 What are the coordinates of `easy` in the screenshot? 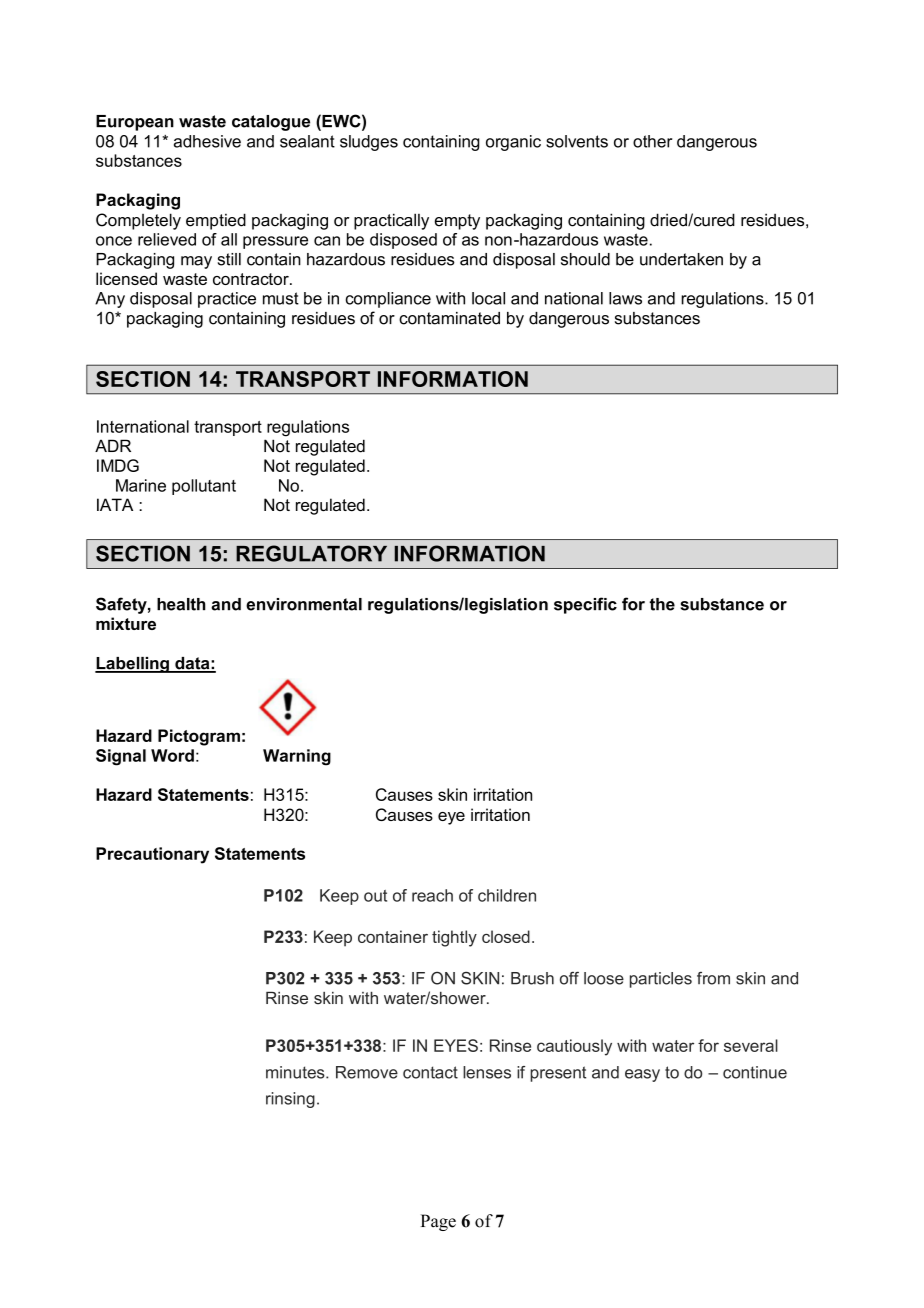 It's located at (642, 1075).
